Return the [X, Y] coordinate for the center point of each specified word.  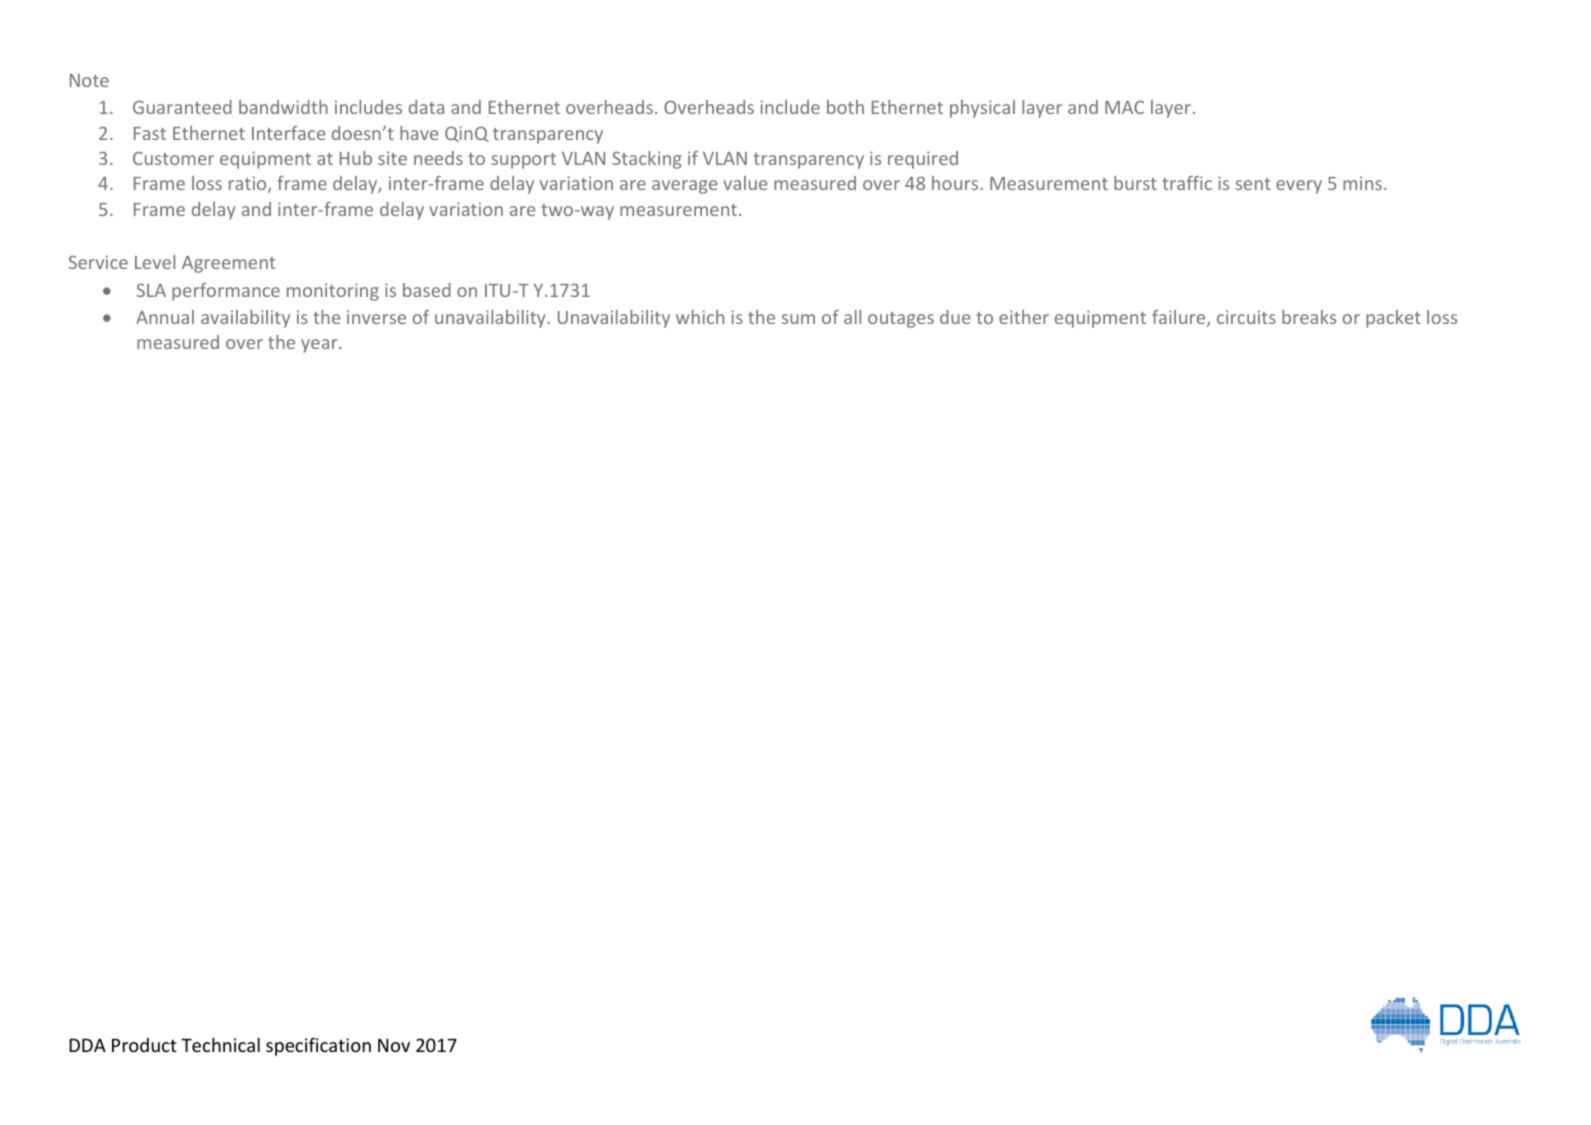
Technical [220, 1045]
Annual [165, 317]
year [320, 346]
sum [798, 319]
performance [226, 292]
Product [144, 1045]
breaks [1309, 317]
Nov [394, 1045]
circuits [1246, 317]
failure [1180, 318]
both [845, 107]
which [700, 317]
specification [318, 1046]
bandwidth [283, 107]
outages [901, 320]
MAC [1124, 107]
